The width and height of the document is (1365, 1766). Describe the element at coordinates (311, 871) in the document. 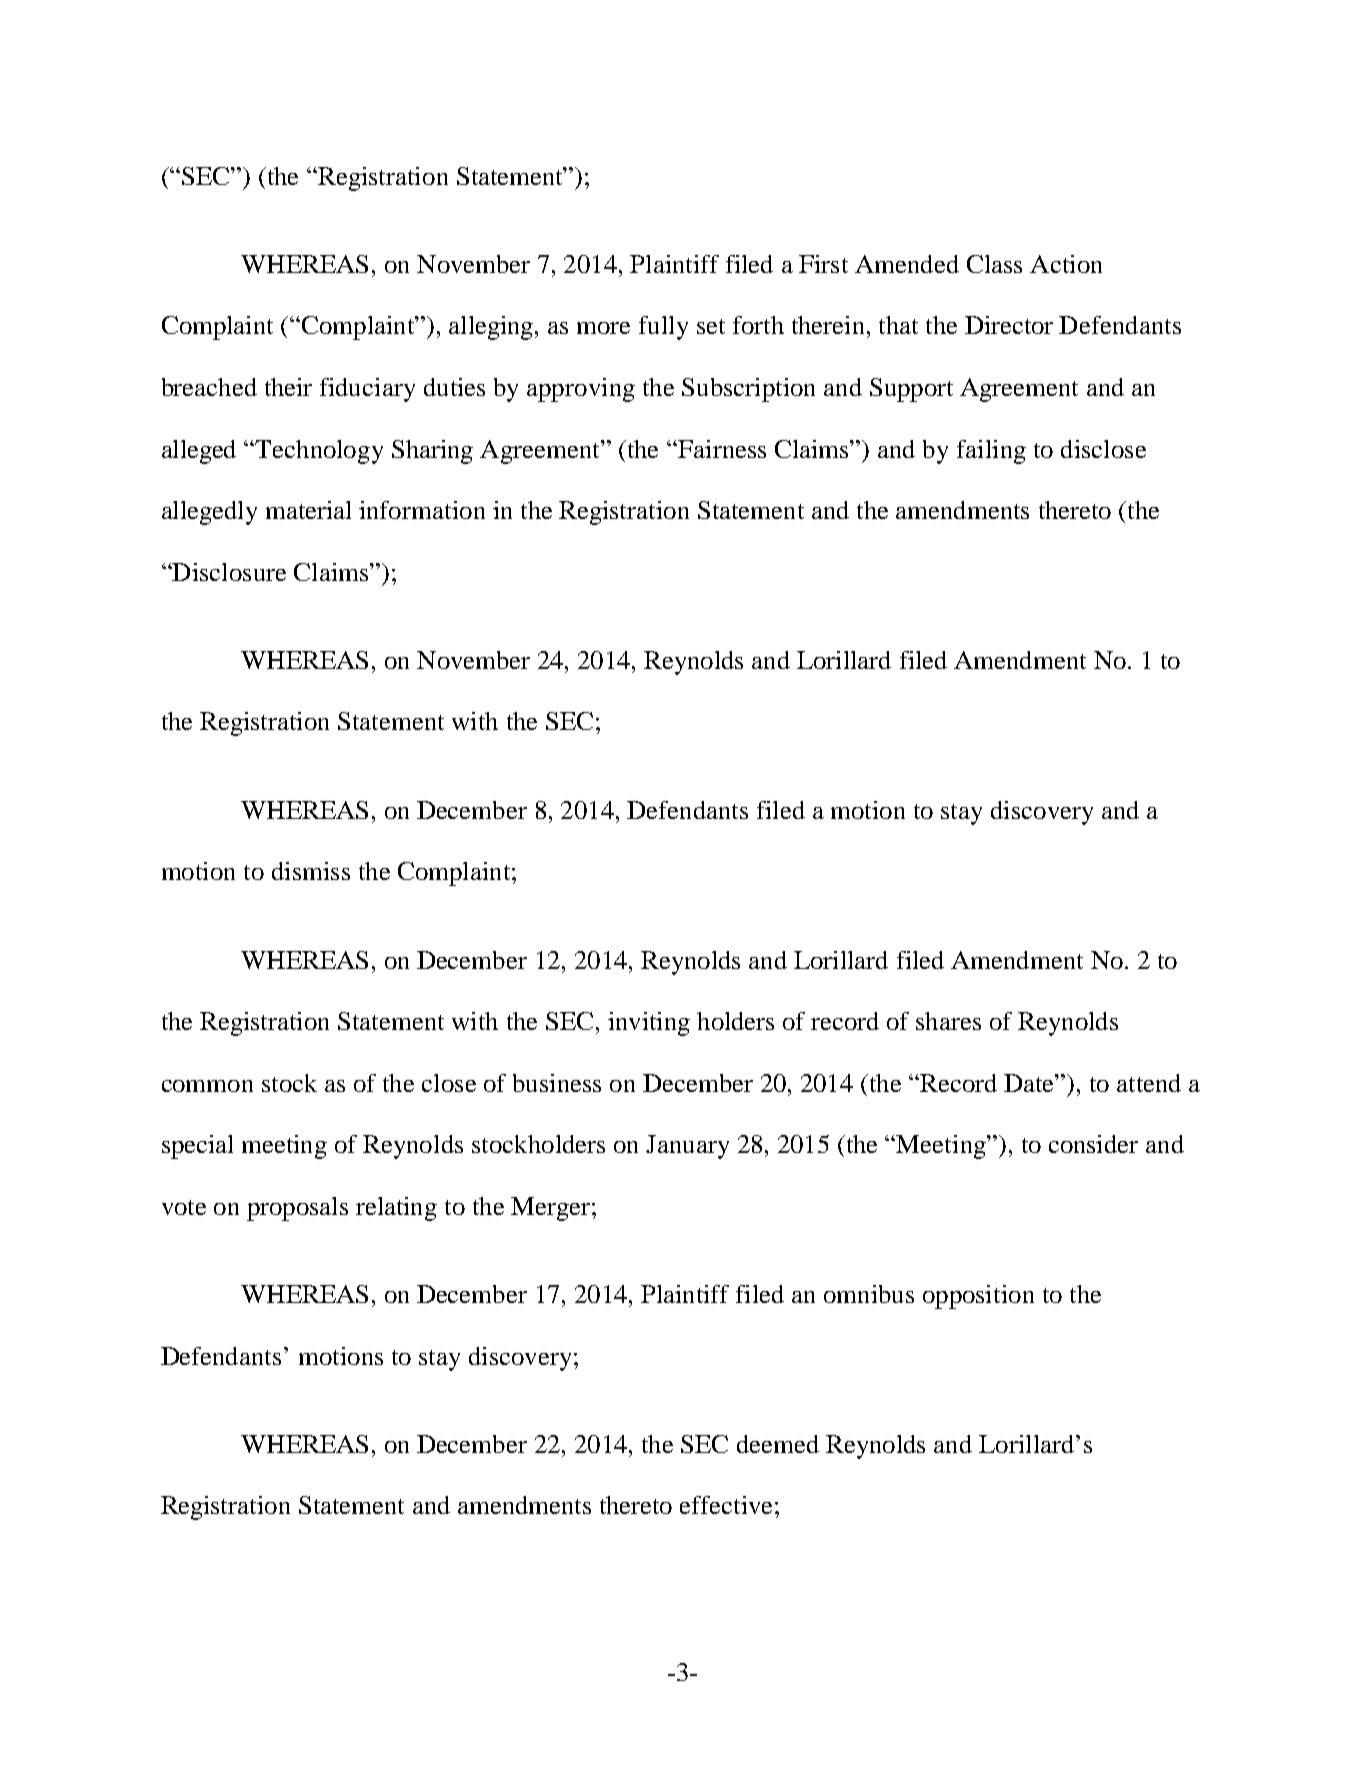

I see `dismiss` at that location.
